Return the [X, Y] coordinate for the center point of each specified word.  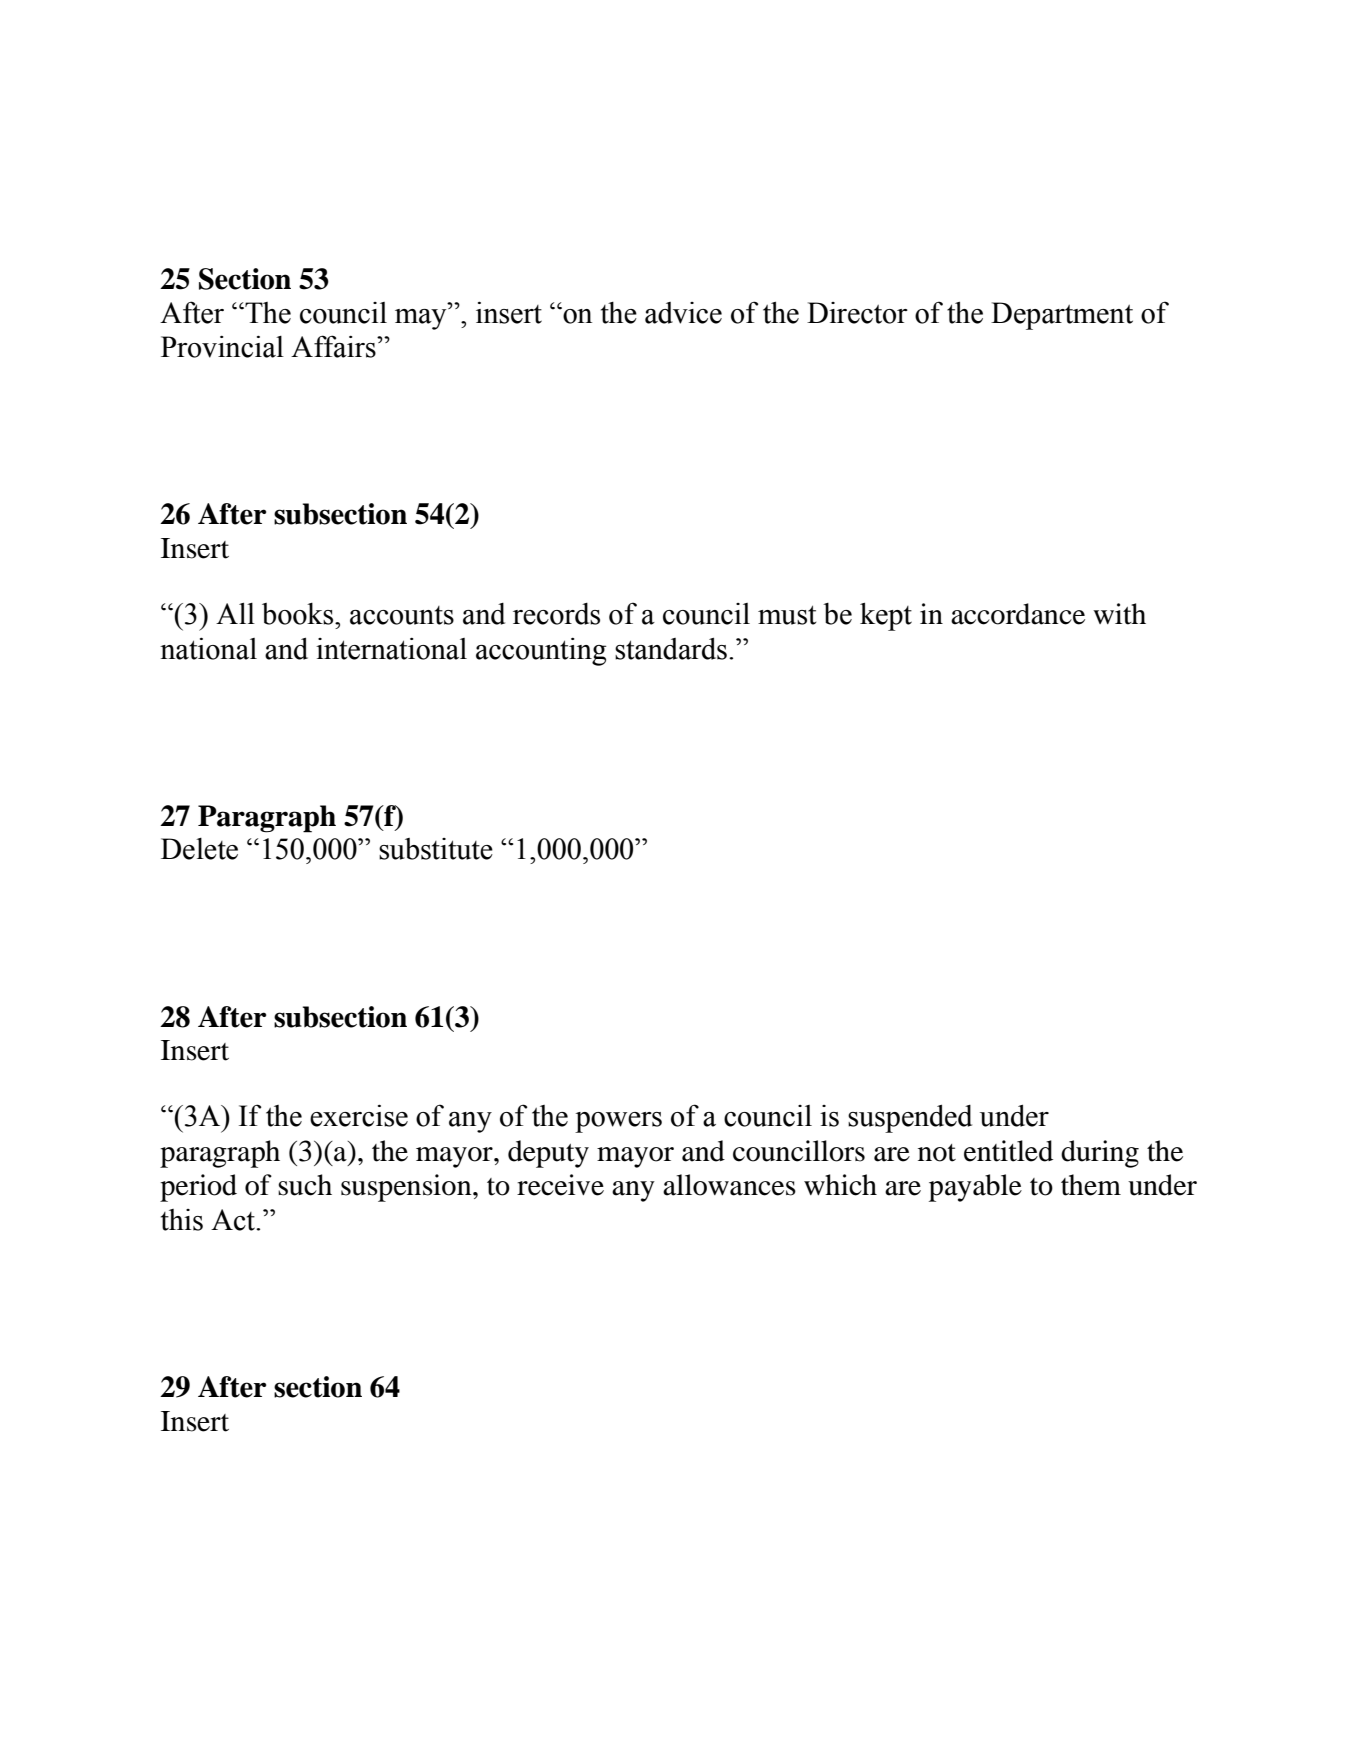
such [305, 1185]
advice [683, 313]
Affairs [334, 346]
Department [1062, 316]
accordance [1018, 614]
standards [671, 648]
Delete [199, 849]
